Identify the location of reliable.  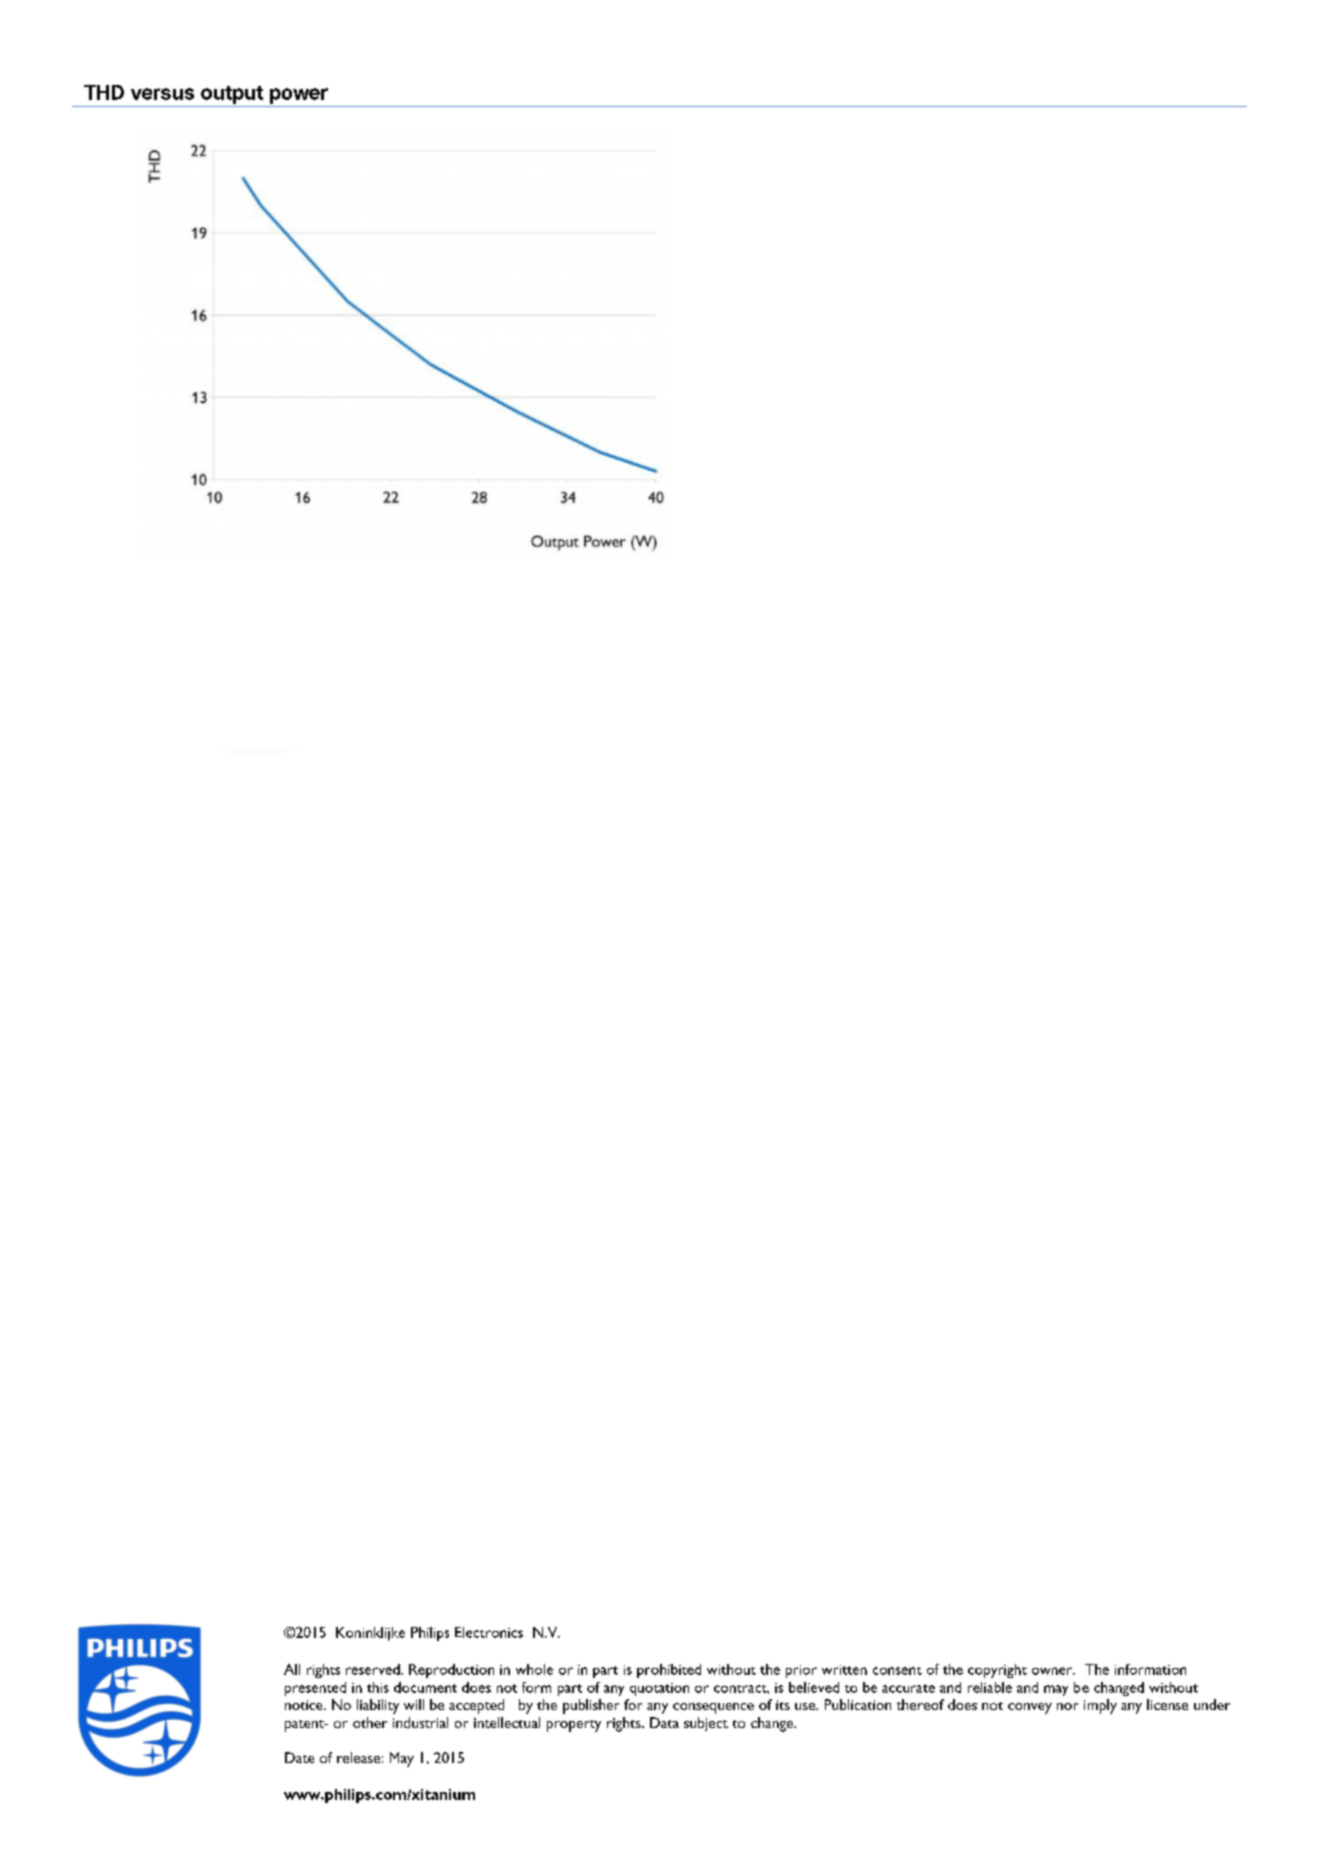
(990, 1687).
